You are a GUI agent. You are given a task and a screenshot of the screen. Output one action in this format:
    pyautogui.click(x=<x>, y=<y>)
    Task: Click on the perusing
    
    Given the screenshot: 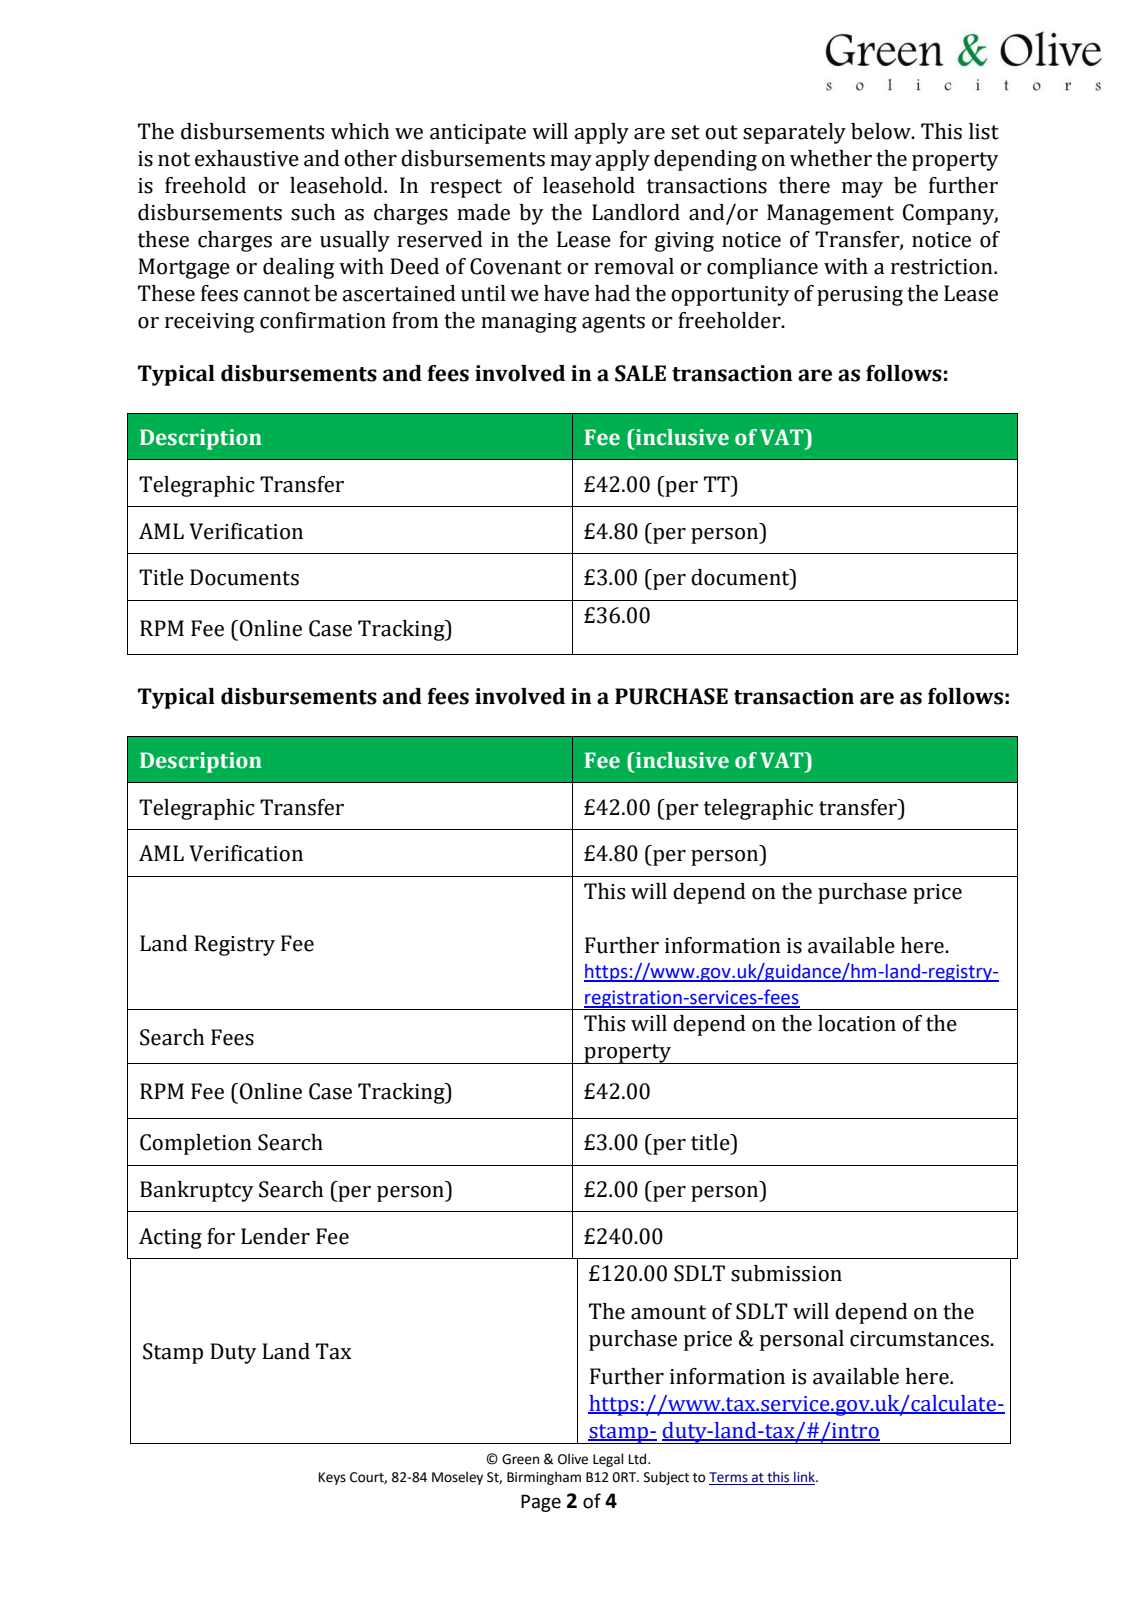 What is the action you would take?
    pyautogui.click(x=860, y=296)
